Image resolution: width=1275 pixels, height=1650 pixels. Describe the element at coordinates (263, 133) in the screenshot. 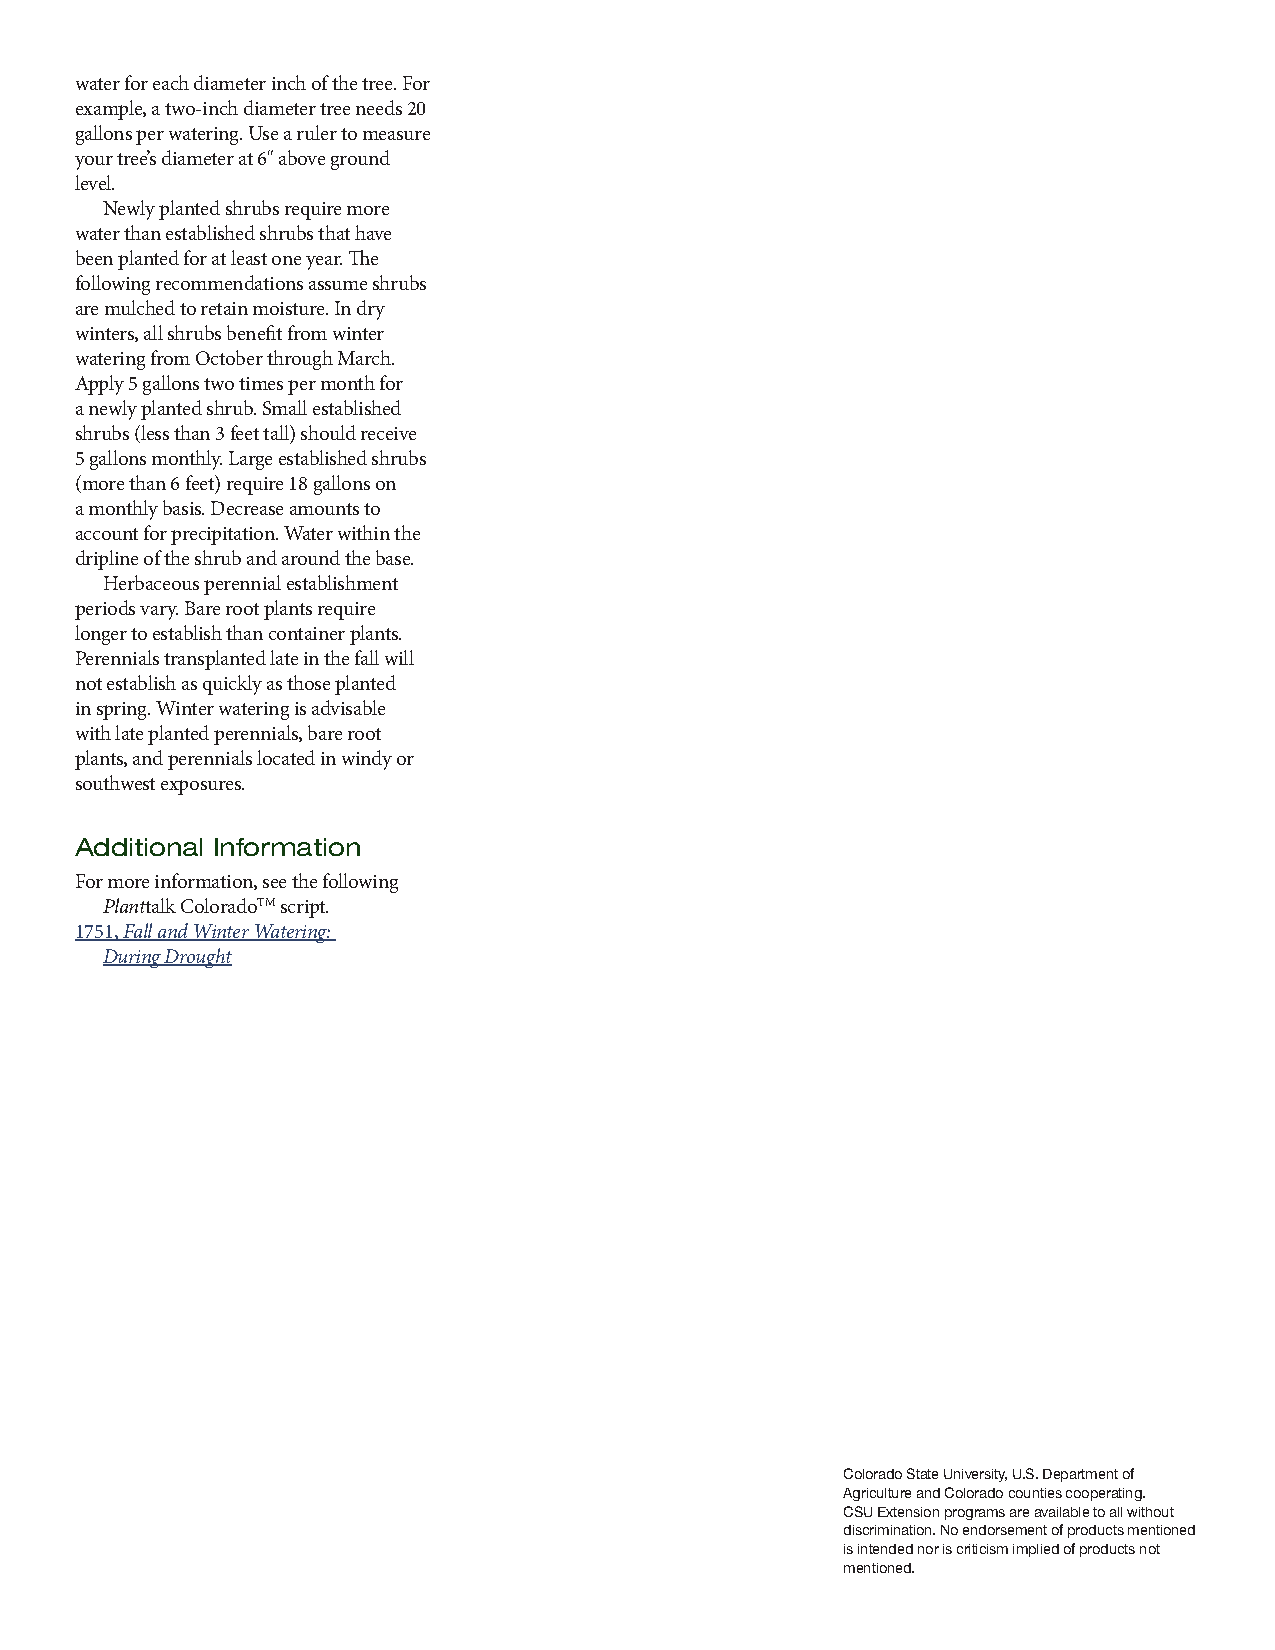

I see `Use` at that location.
